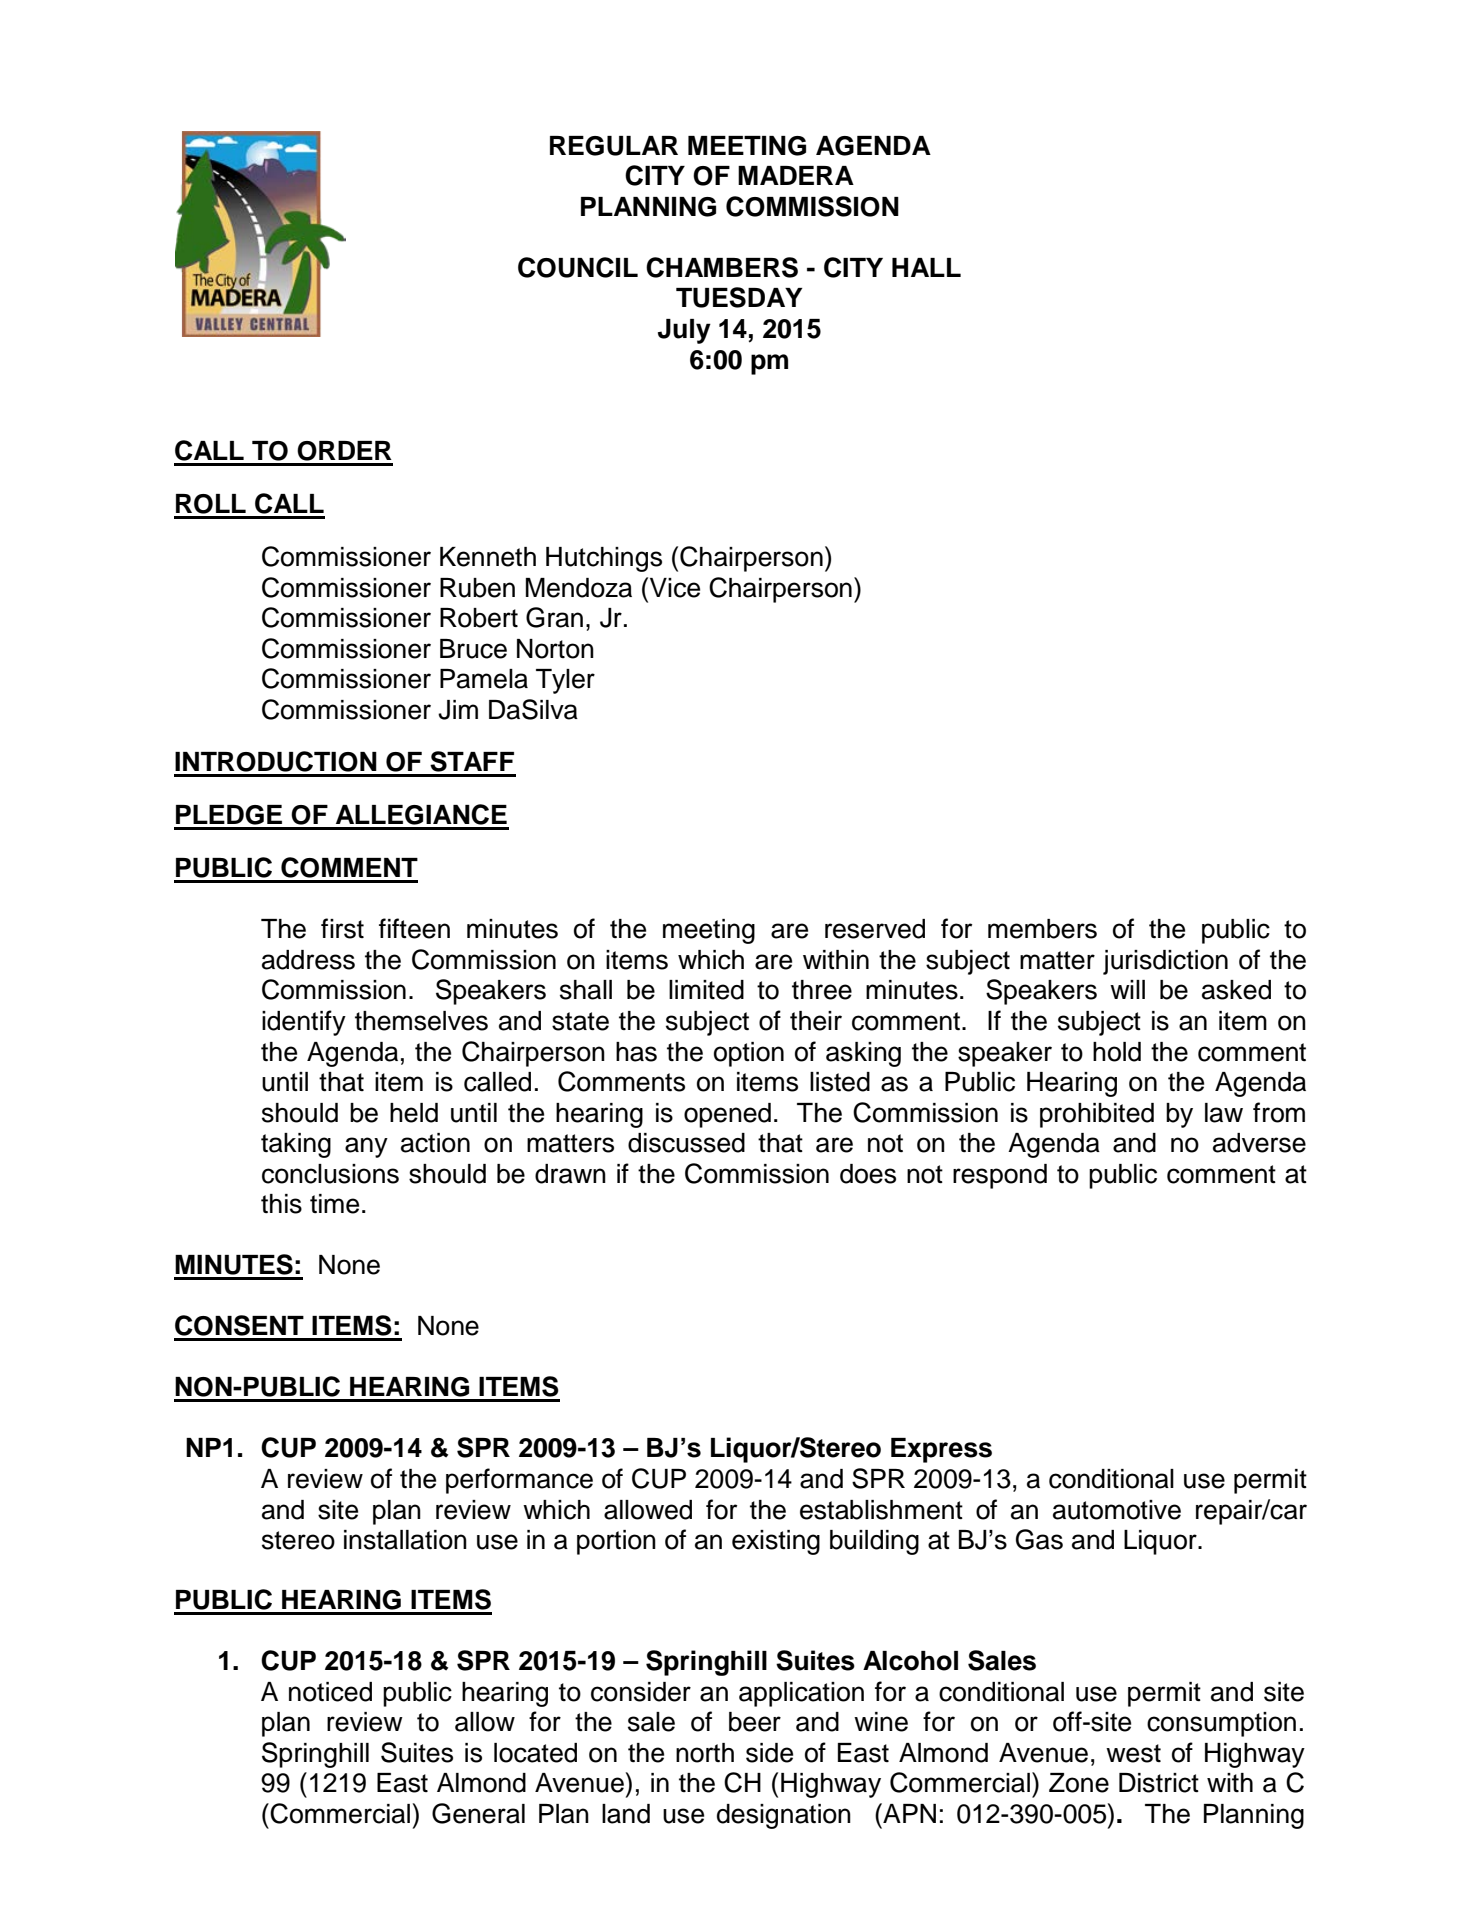 This screenshot has height=1913, width=1479. I want to click on TUESDAY, so click(739, 297).
